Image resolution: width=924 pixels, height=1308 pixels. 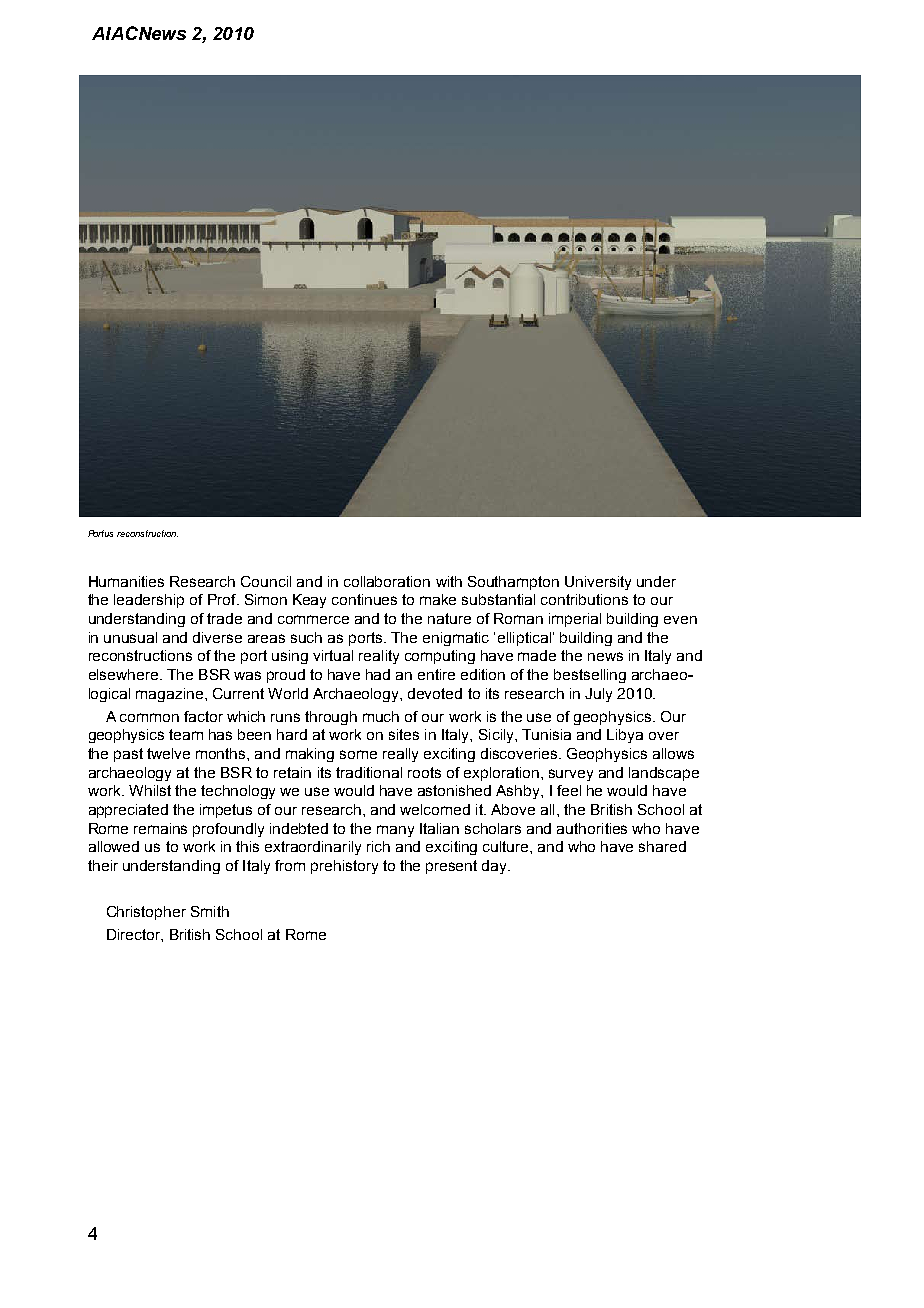 What do you see at coordinates (598, 695) in the image?
I see `July` at bounding box center [598, 695].
